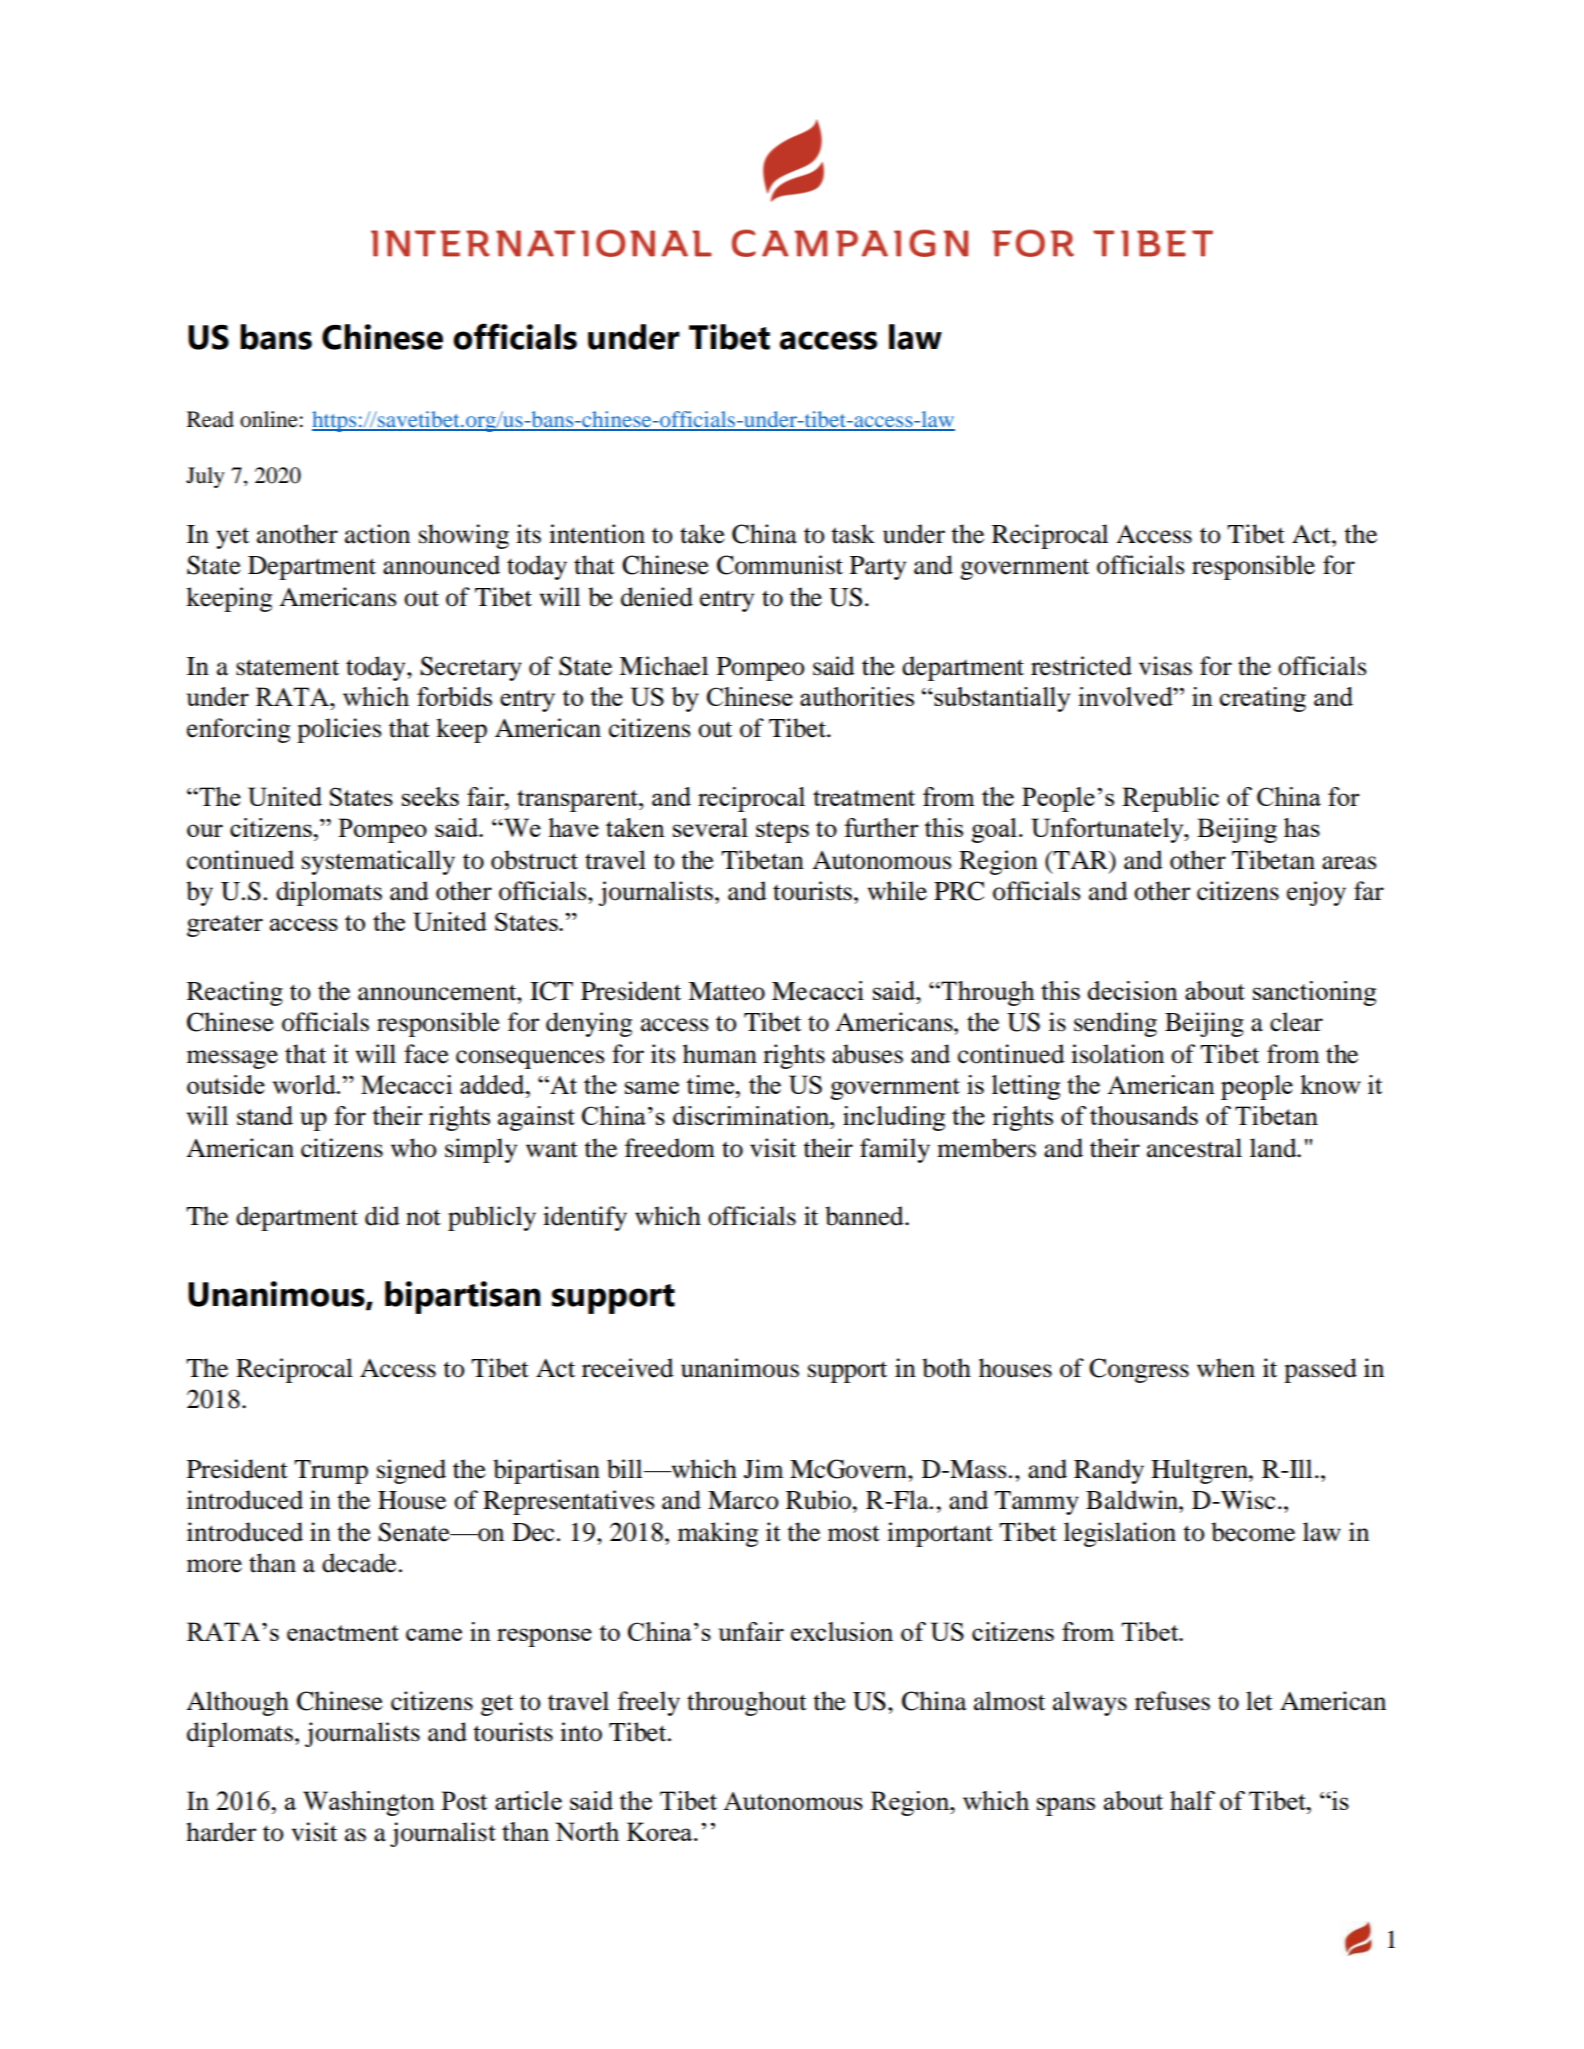 Image resolution: width=1584 pixels, height=2049 pixels. I want to click on Jim, so click(764, 1469).
